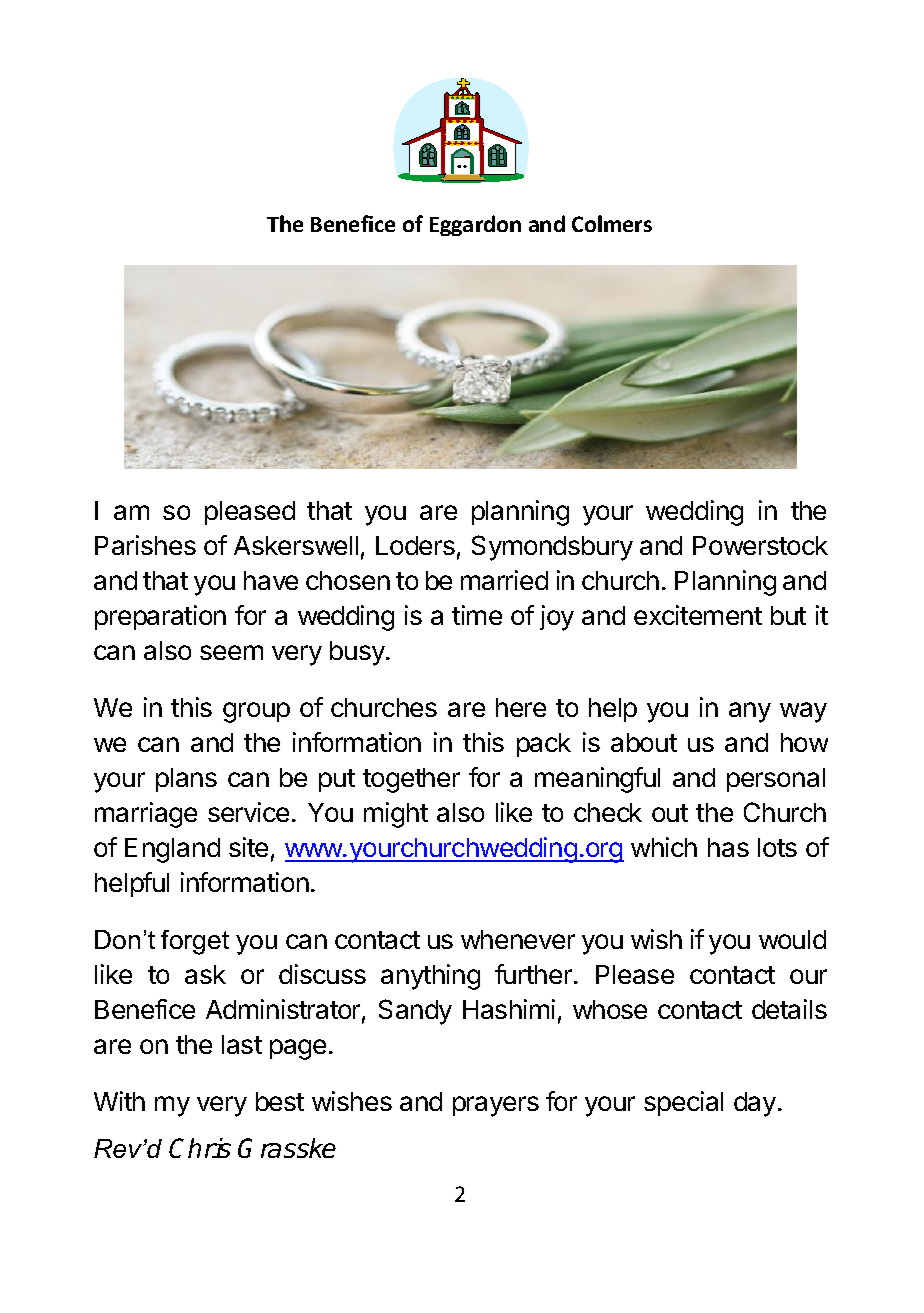 Image resolution: width=924 pixels, height=1313 pixels. Describe the element at coordinates (644, 742) in the screenshot. I see `about` at that location.
